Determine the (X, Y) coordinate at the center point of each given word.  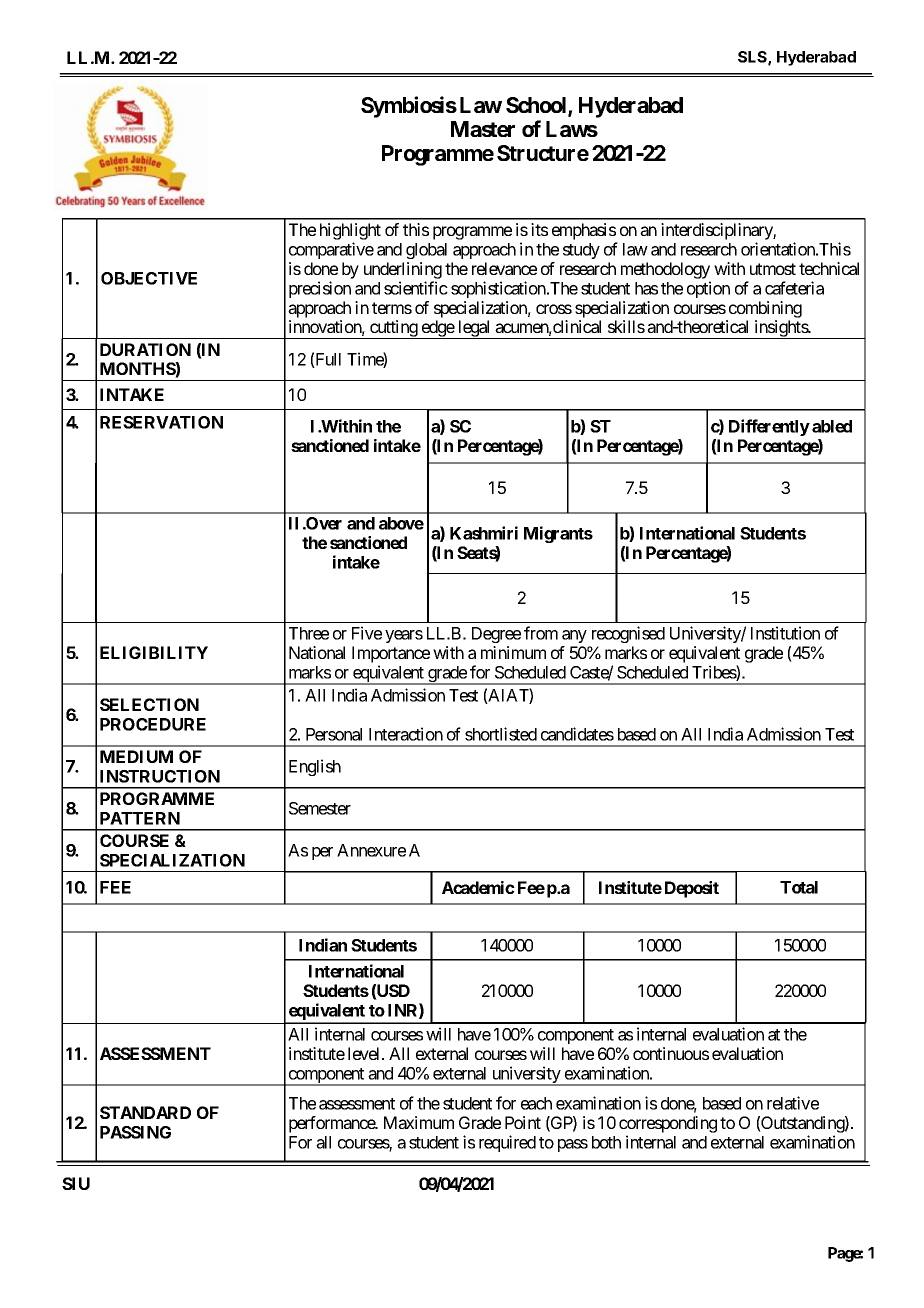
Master (483, 129)
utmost (773, 269)
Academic (478, 887)
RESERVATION (161, 422)
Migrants (558, 534)
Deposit (692, 889)
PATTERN (140, 818)
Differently (769, 427)
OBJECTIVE (149, 278)
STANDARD (145, 1112)
